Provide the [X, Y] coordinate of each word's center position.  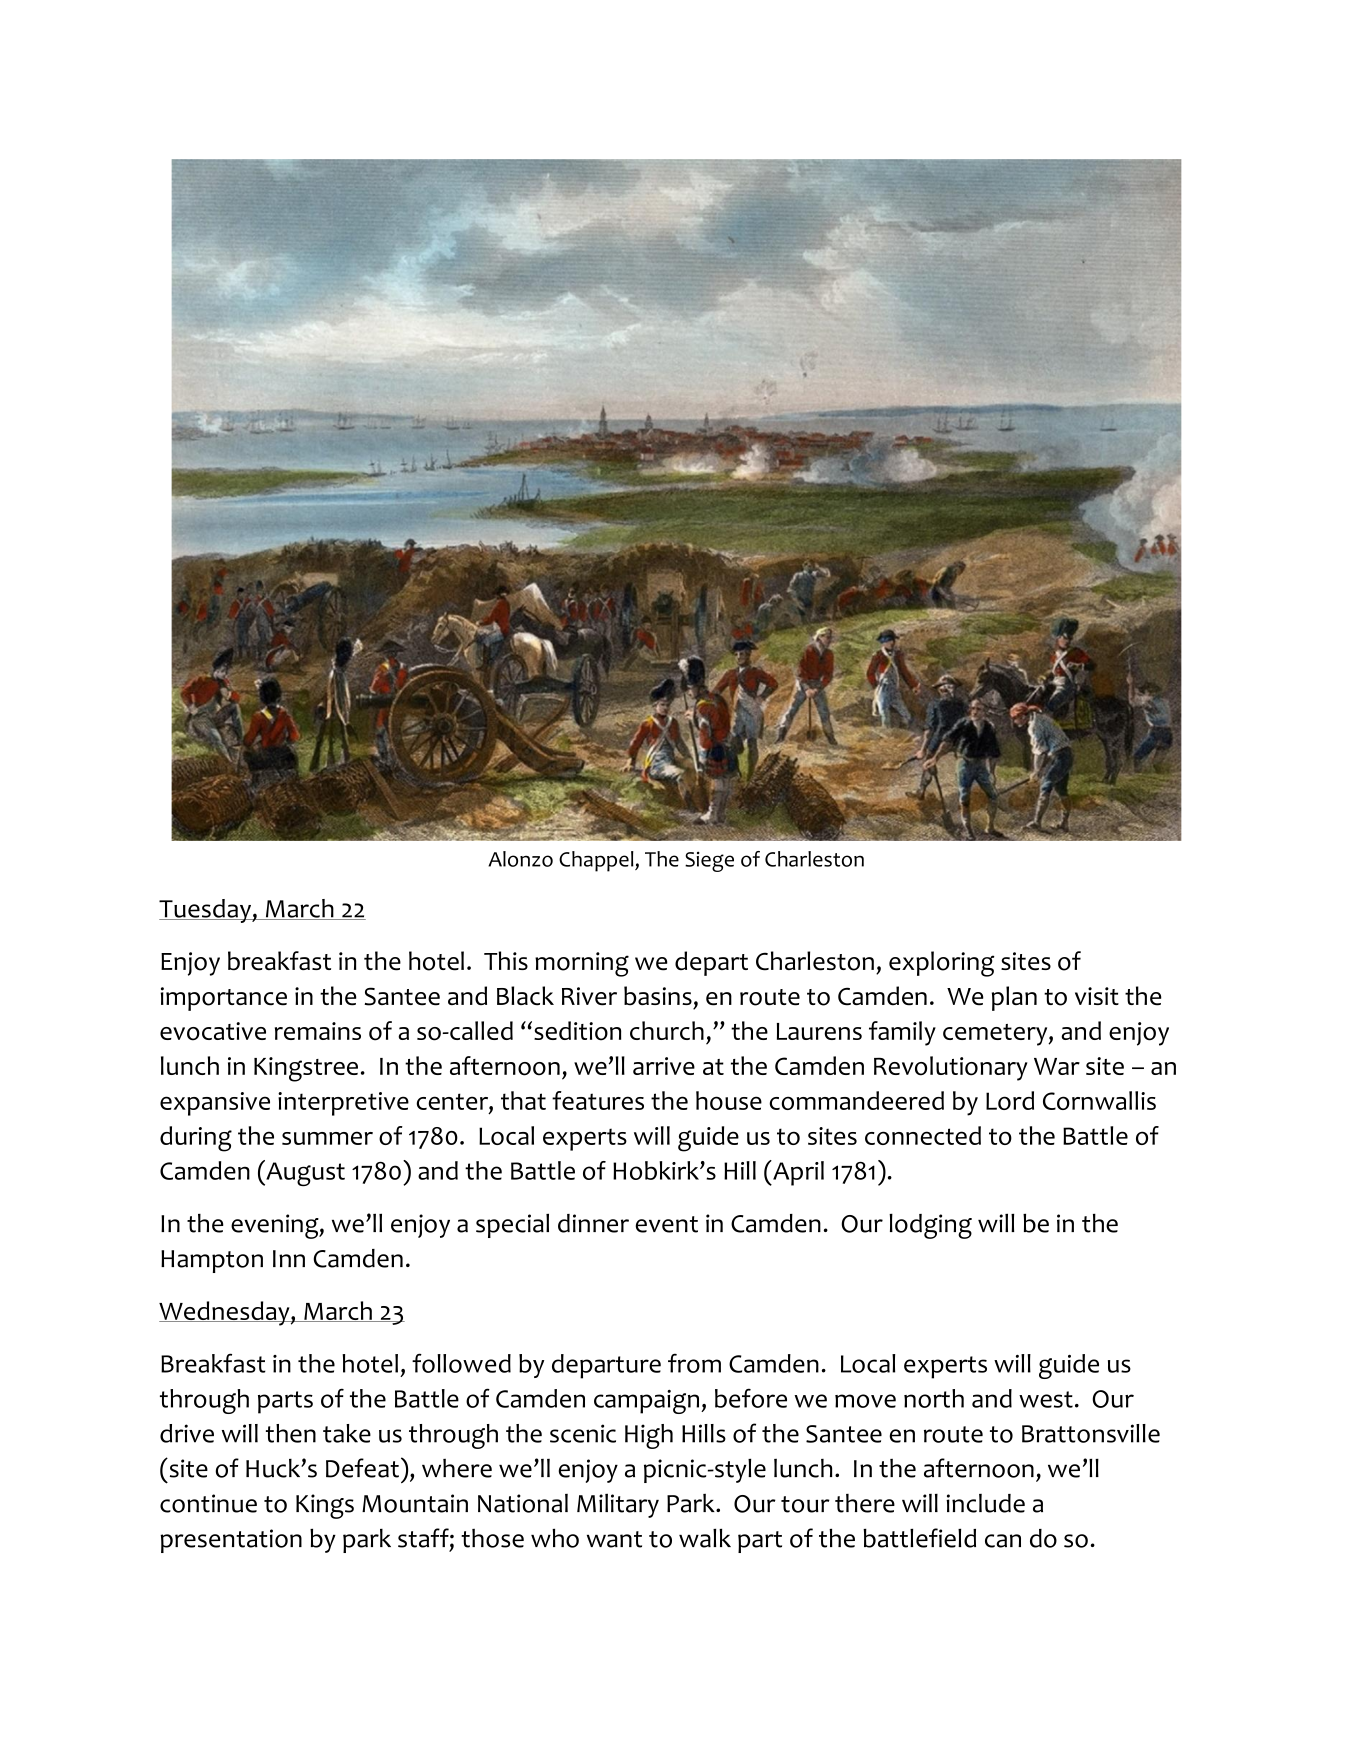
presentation [231, 1541]
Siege [709, 861]
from [694, 1363]
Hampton [212, 1261]
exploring [942, 964]
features [598, 1100]
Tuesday [206, 911]
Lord [1010, 1100]
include [985, 1503]
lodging [930, 1226]
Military [618, 1505]
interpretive [343, 1104]
